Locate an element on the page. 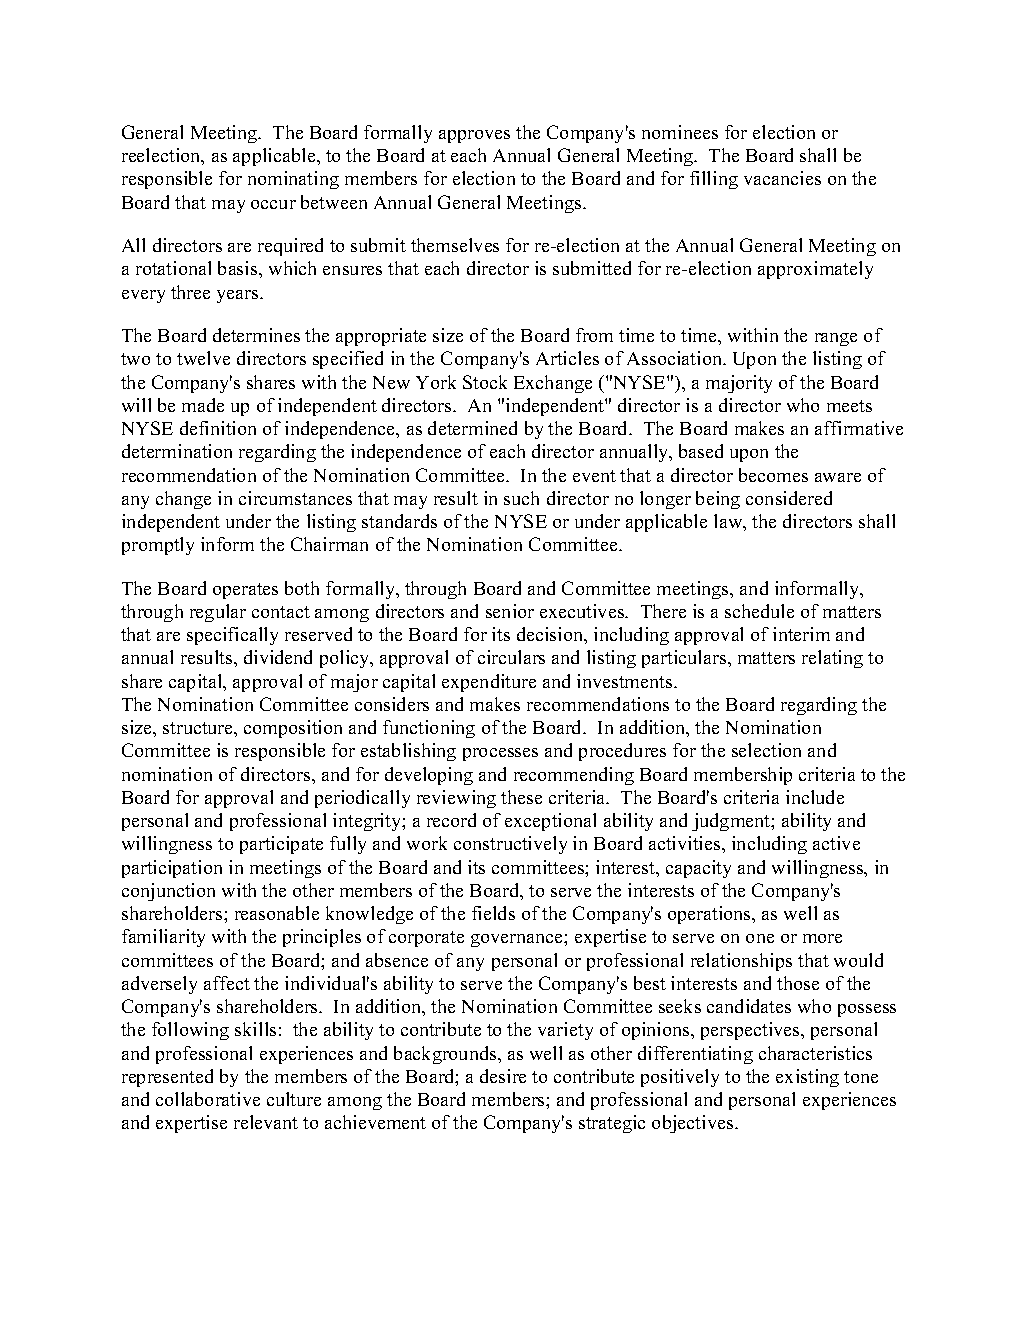  desire is located at coordinates (503, 1076).
